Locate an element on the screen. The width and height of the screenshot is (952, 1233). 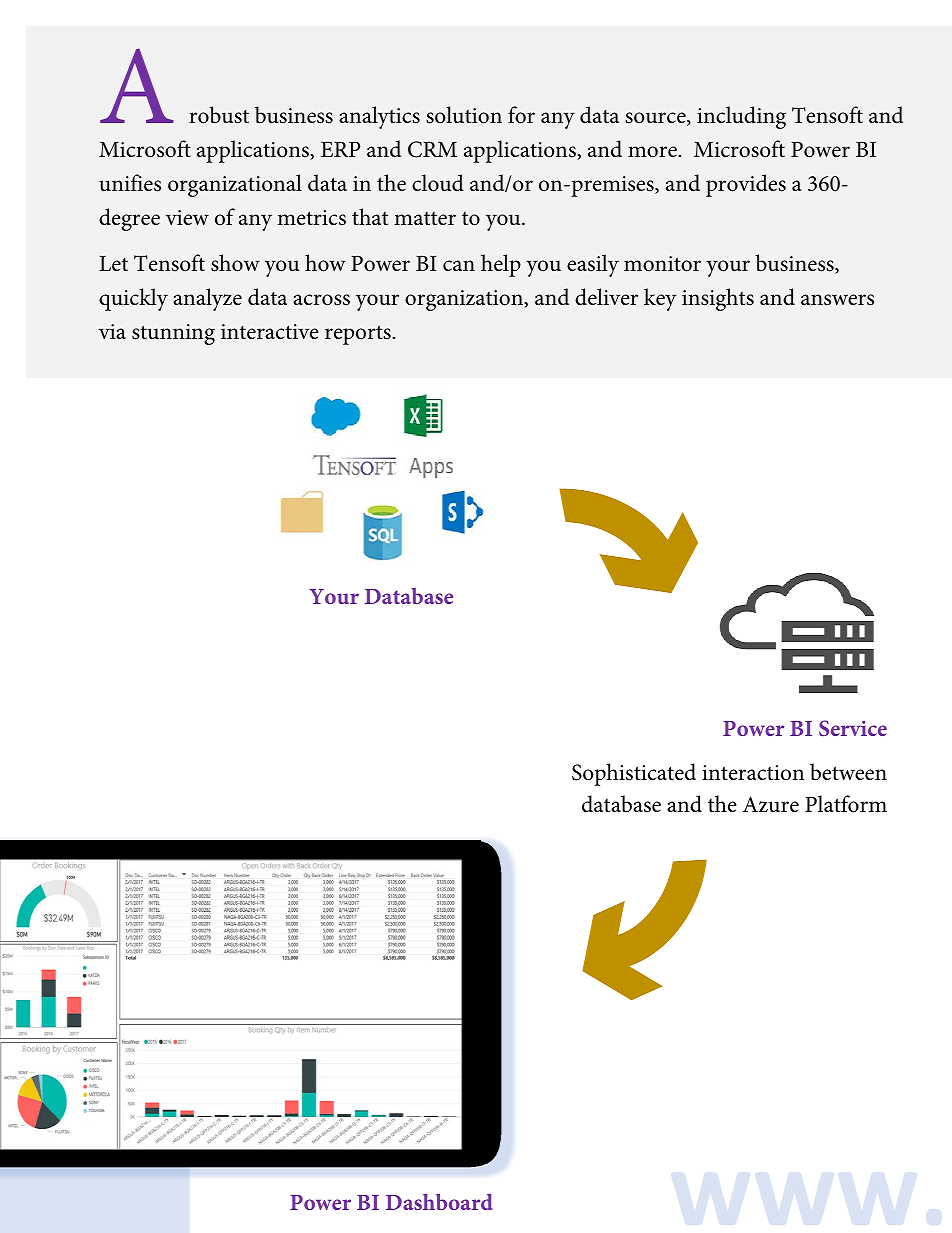
solution is located at coordinates (464, 115).
